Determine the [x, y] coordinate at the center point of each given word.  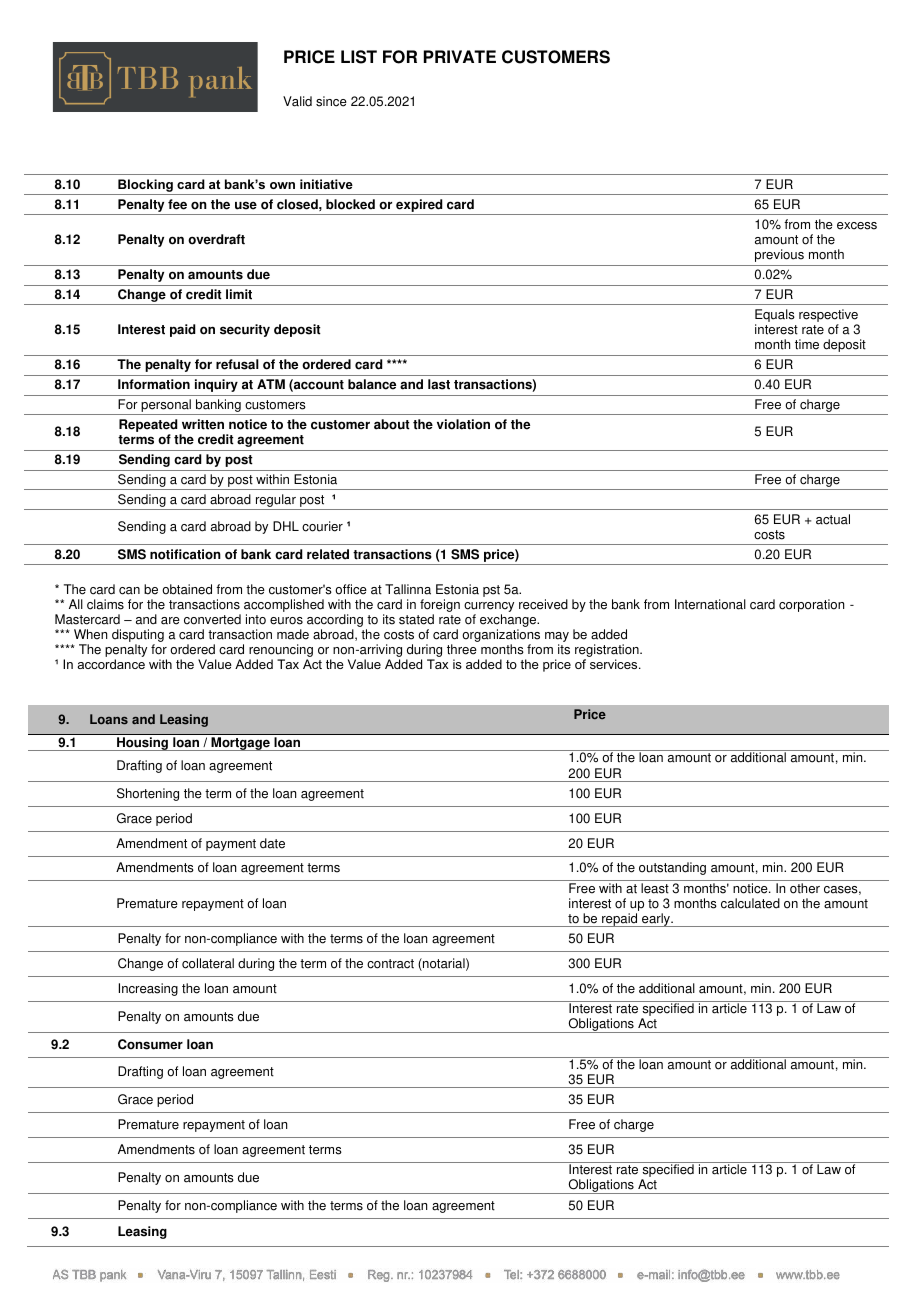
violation [463, 424]
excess [857, 226]
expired [419, 207]
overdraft [216, 239]
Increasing [148, 989]
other [805, 888]
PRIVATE [460, 56]
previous [779, 255]
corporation [811, 605]
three [462, 649]
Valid [297, 101]
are [170, 621]
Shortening [148, 794]
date [272, 843]
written [203, 424]
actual [833, 519]
